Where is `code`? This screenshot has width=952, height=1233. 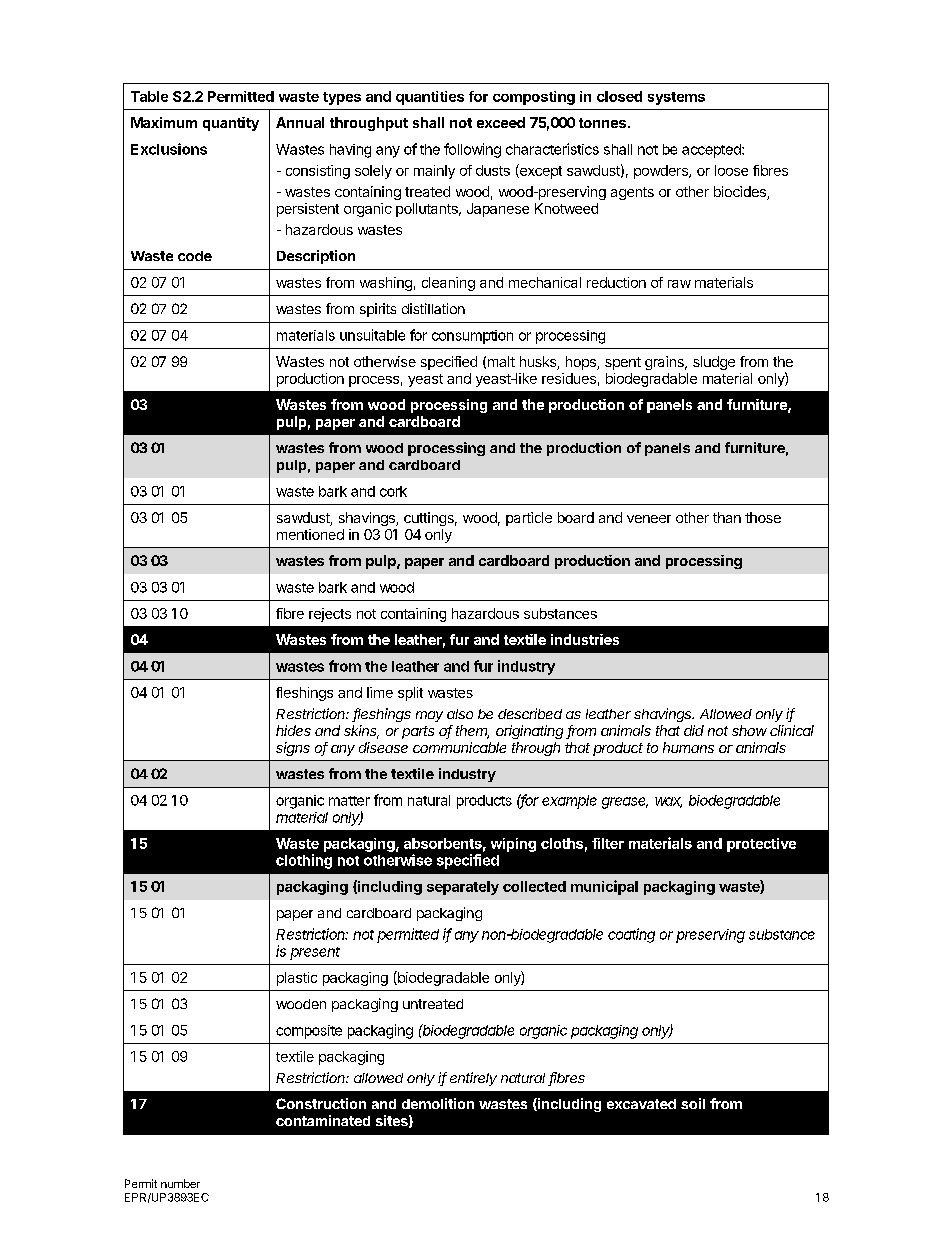
code is located at coordinates (195, 256).
